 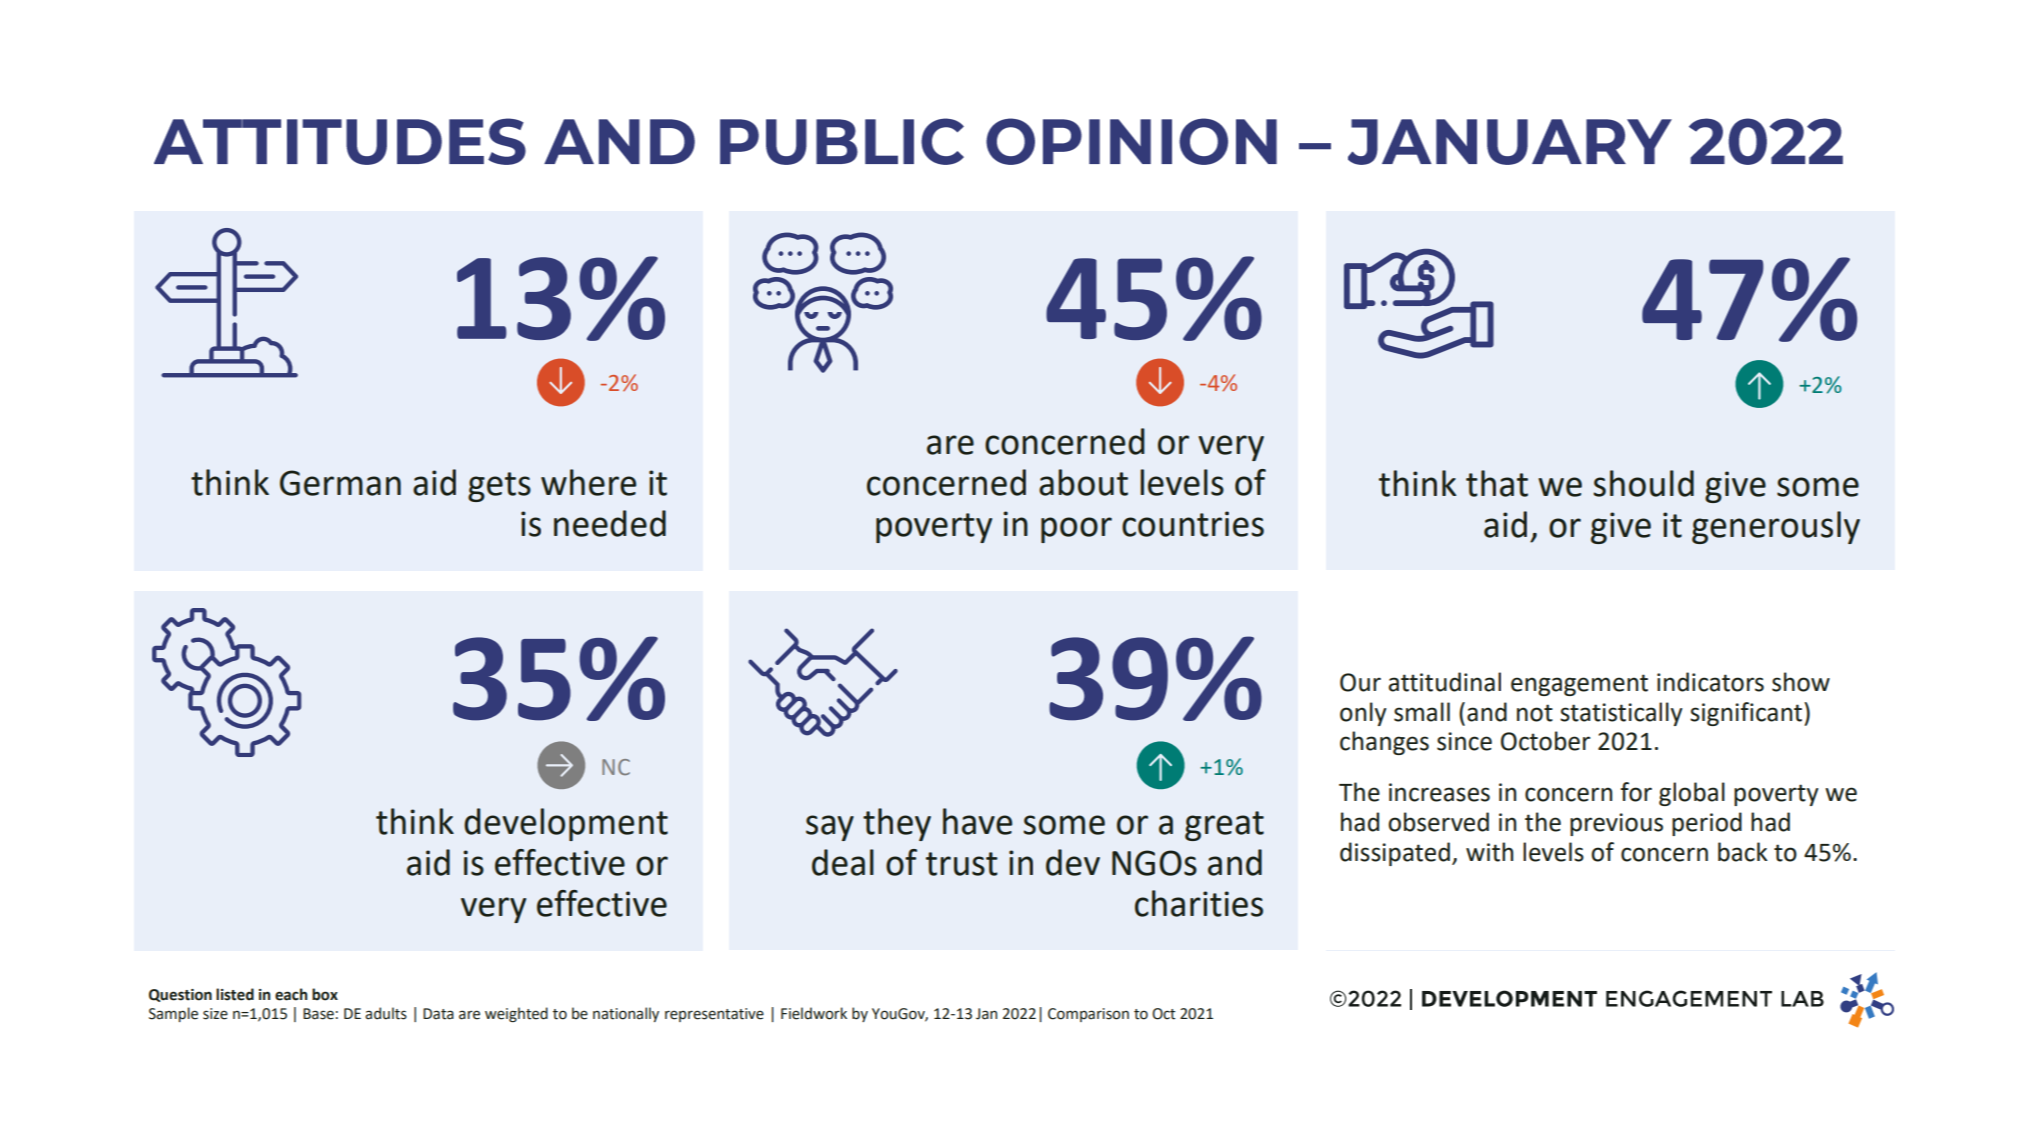 What do you see at coordinates (1083, 482) in the screenshot?
I see `about` at bounding box center [1083, 482].
